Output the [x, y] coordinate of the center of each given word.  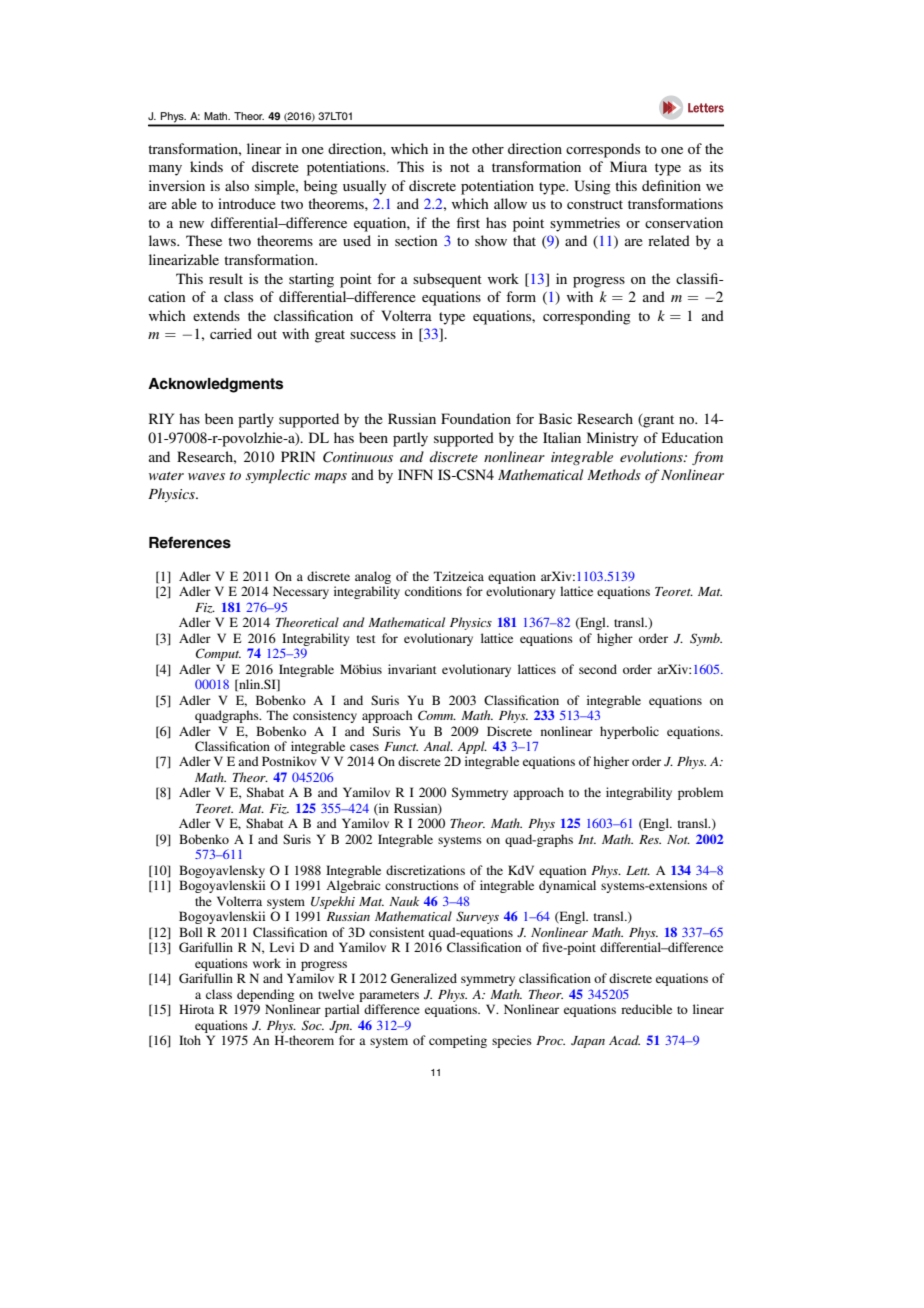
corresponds [603, 150]
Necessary [301, 592]
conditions [433, 591]
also [237, 185]
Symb [706, 639]
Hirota [196, 1009]
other [488, 148]
